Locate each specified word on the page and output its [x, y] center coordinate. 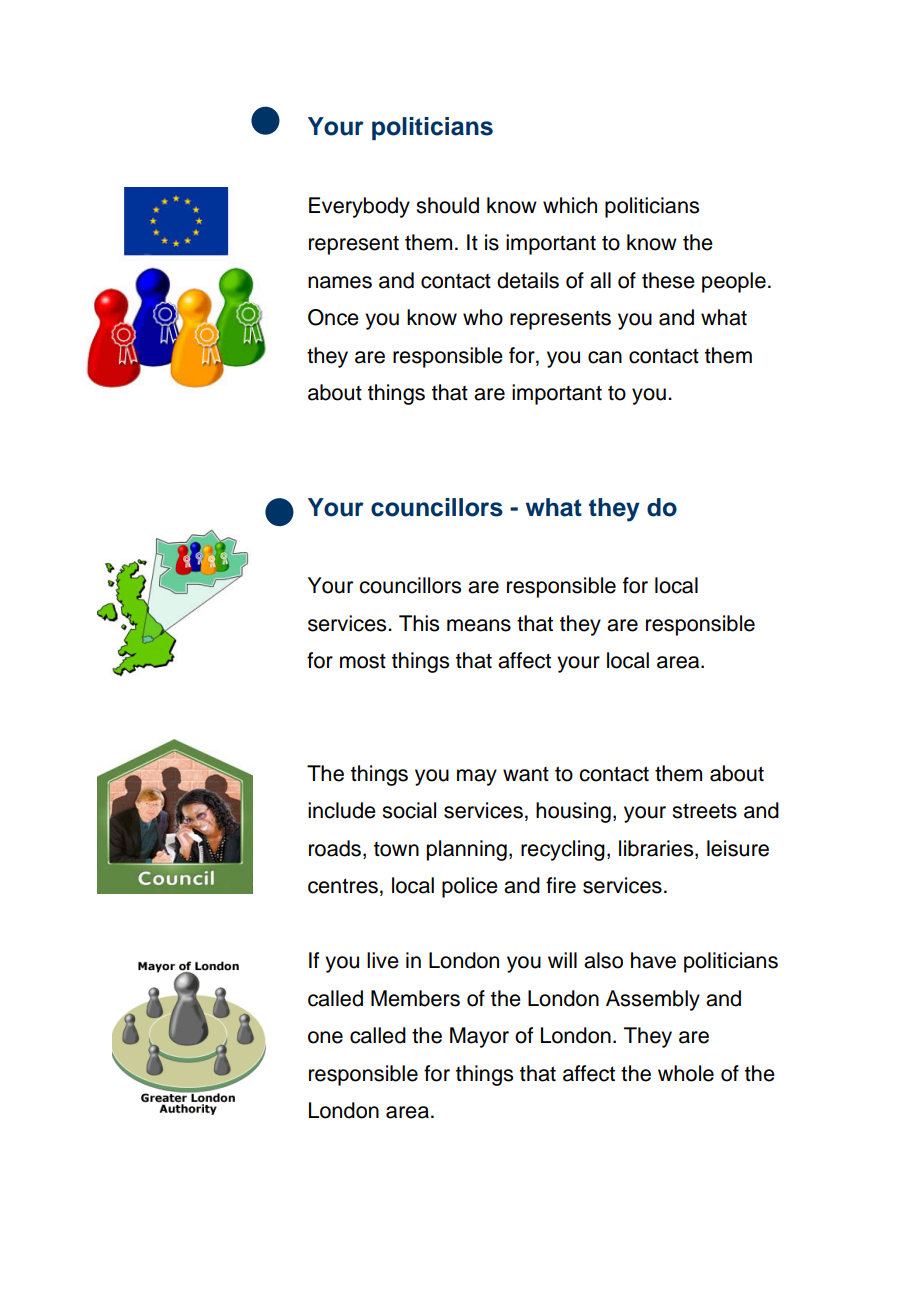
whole [686, 1073]
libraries [657, 848]
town [396, 849]
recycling [563, 850]
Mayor [479, 1037]
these [668, 280]
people [734, 282]
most [363, 661]
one [325, 1037]
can [605, 357]
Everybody [359, 207]
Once [333, 317]
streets [704, 811]
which [570, 205]
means [479, 625]
